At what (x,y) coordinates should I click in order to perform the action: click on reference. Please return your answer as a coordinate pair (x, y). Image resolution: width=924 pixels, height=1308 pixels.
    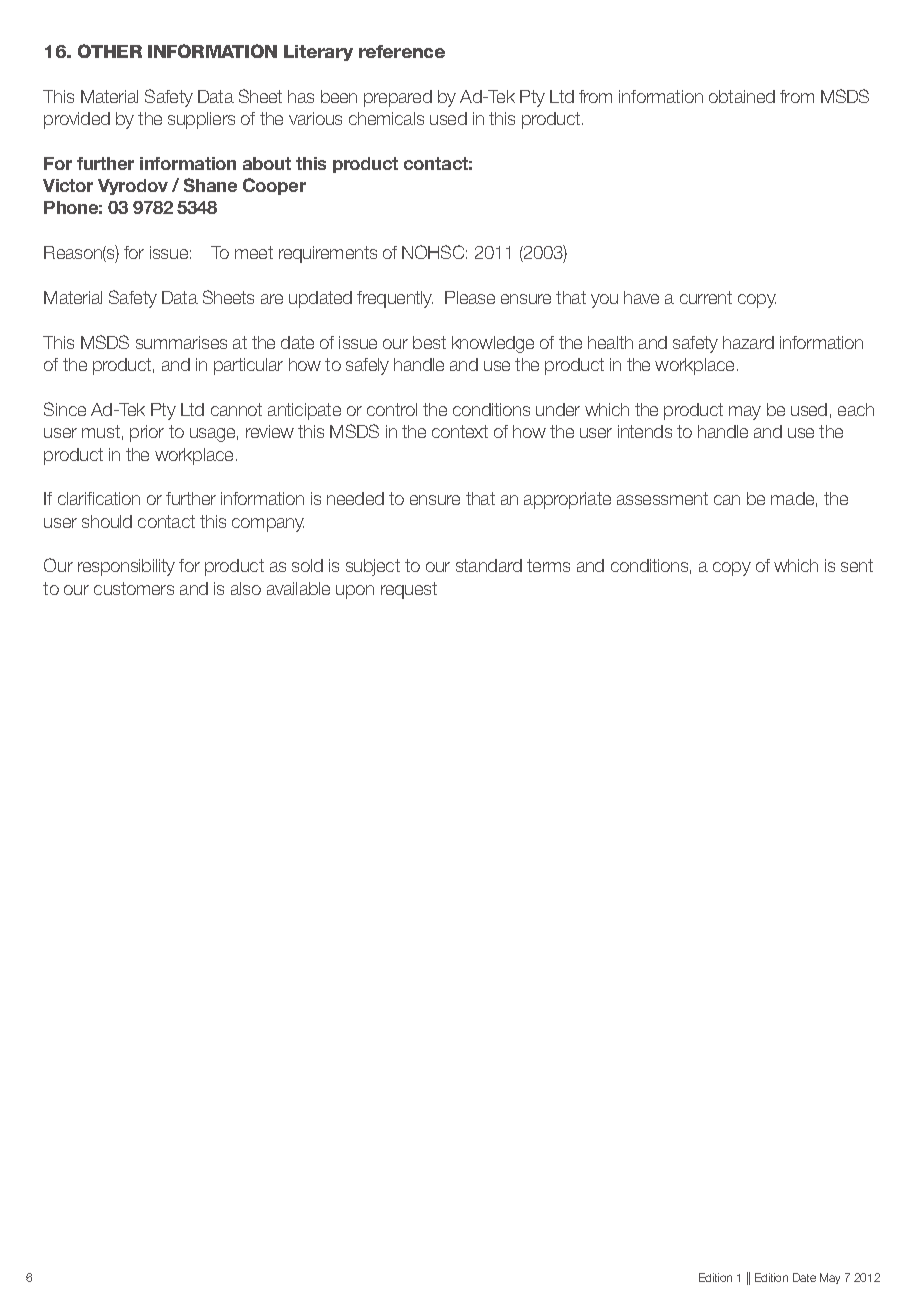
    Looking at the image, I should click on (402, 51).
